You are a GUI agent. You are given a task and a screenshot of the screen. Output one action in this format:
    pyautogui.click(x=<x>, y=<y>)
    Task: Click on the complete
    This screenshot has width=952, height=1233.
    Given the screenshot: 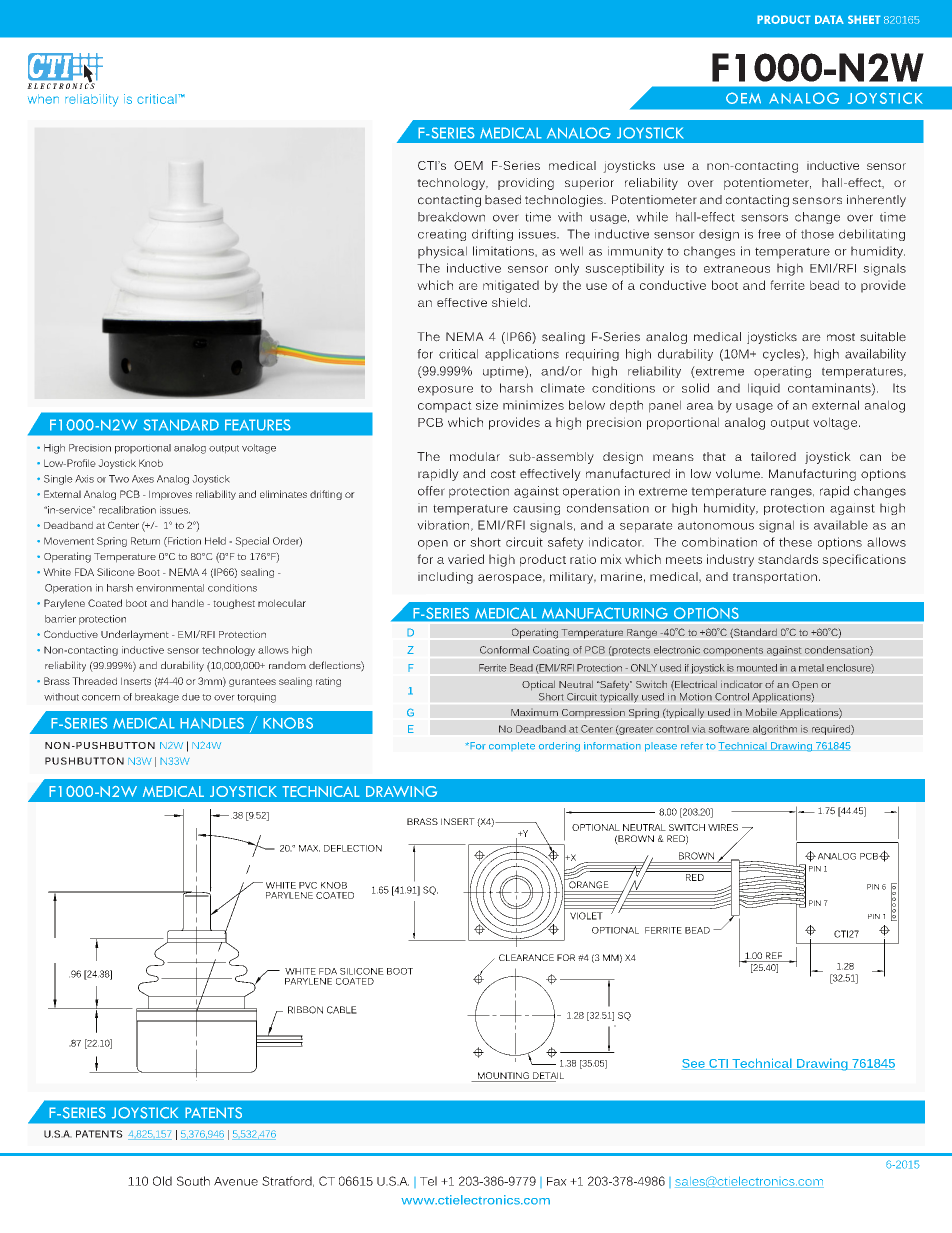 What is the action you would take?
    pyautogui.click(x=512, y=746)
